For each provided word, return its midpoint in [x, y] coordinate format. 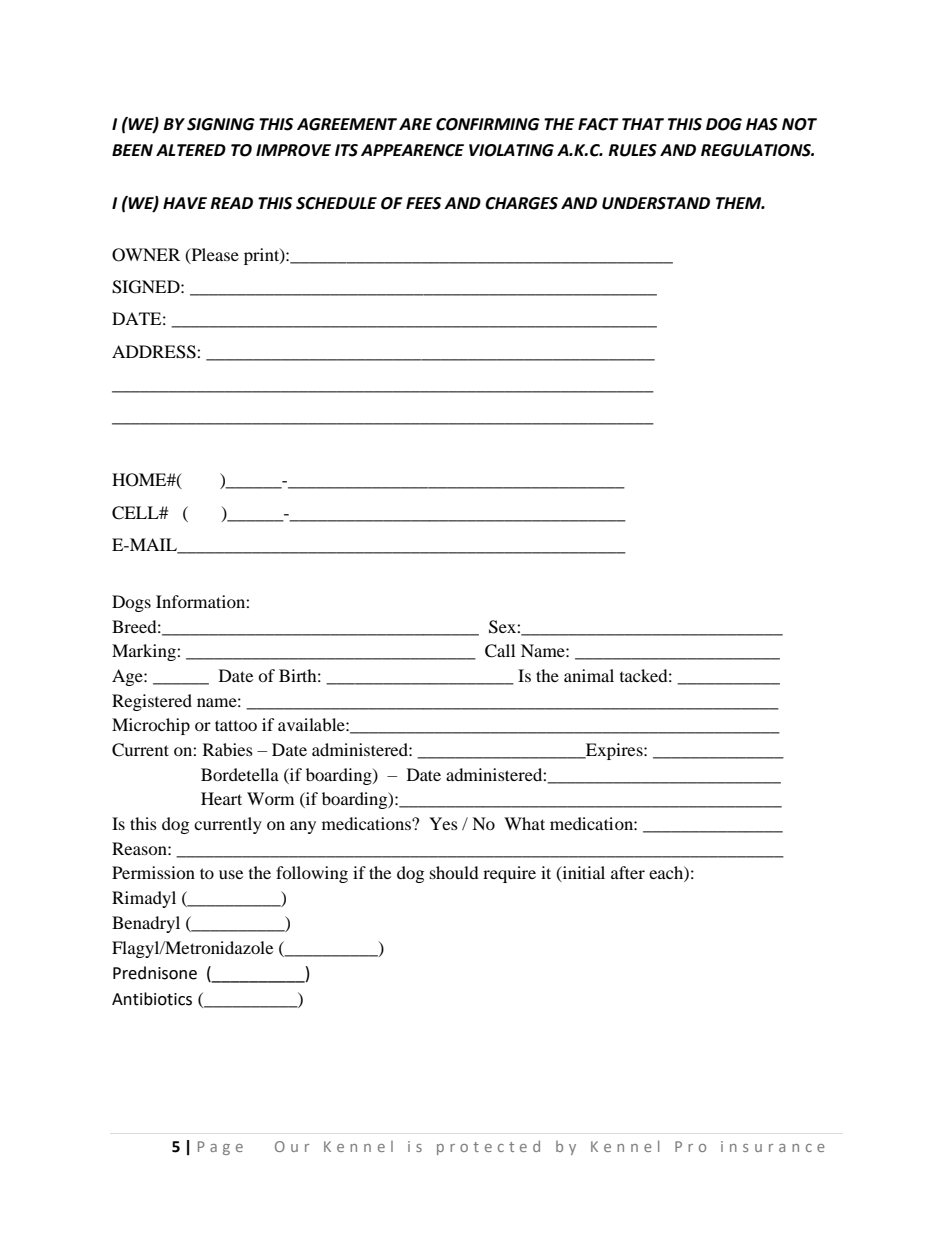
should [454, 872]
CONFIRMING [488, 124]
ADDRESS [155, 352]
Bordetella [240, 774]
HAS [762, 124]
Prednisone [155, 973]
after [628, 872]
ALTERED [191, 150]
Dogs [131, 603]
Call [500, 651]
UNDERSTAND [656, 203]
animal [589, 675]
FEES [423, 203]
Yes [443, 823]
